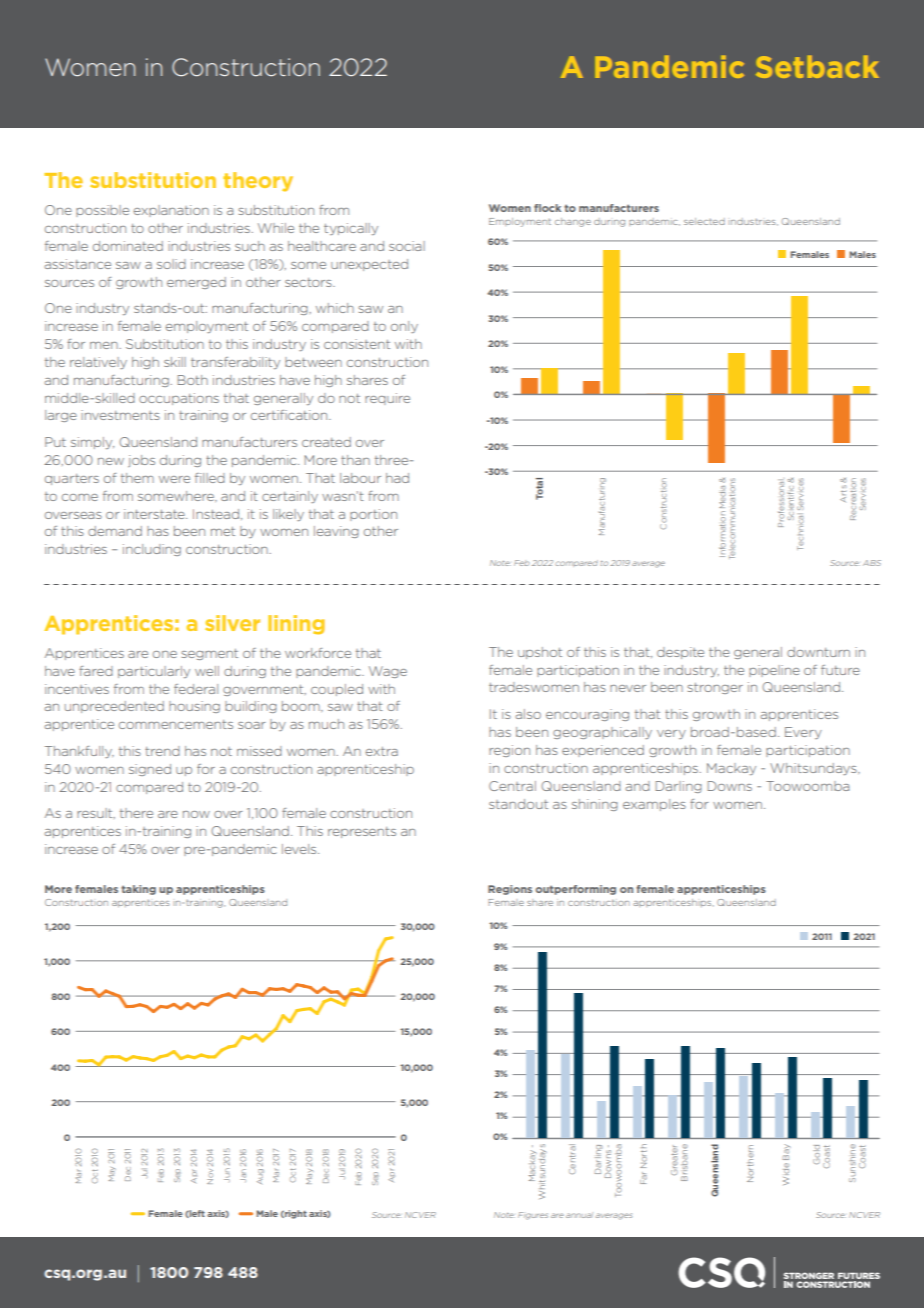  I want to click on selected, so click(704, 221).
